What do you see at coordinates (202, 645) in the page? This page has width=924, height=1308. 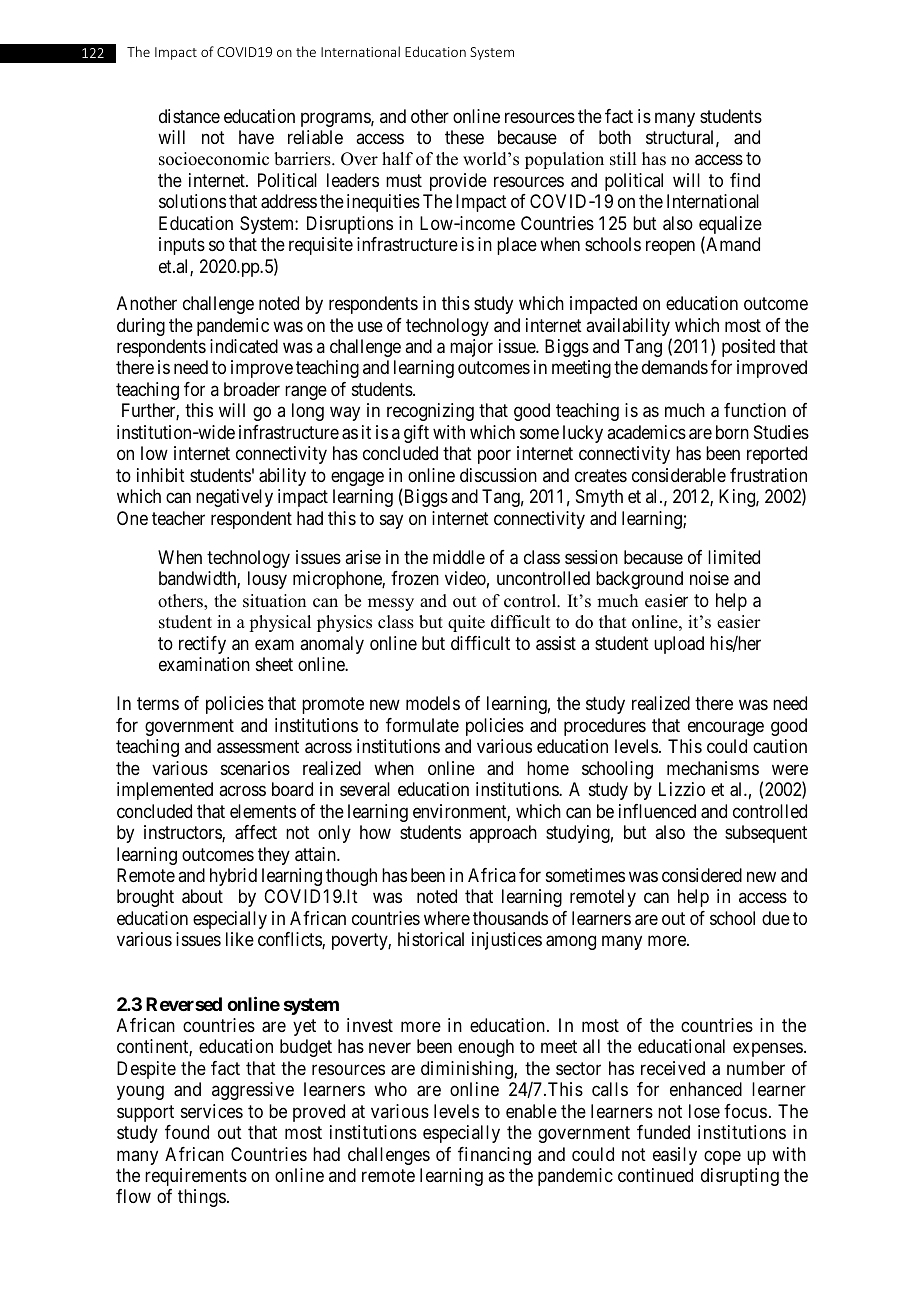 I see `rectify` at bounding box center [202, 645].
